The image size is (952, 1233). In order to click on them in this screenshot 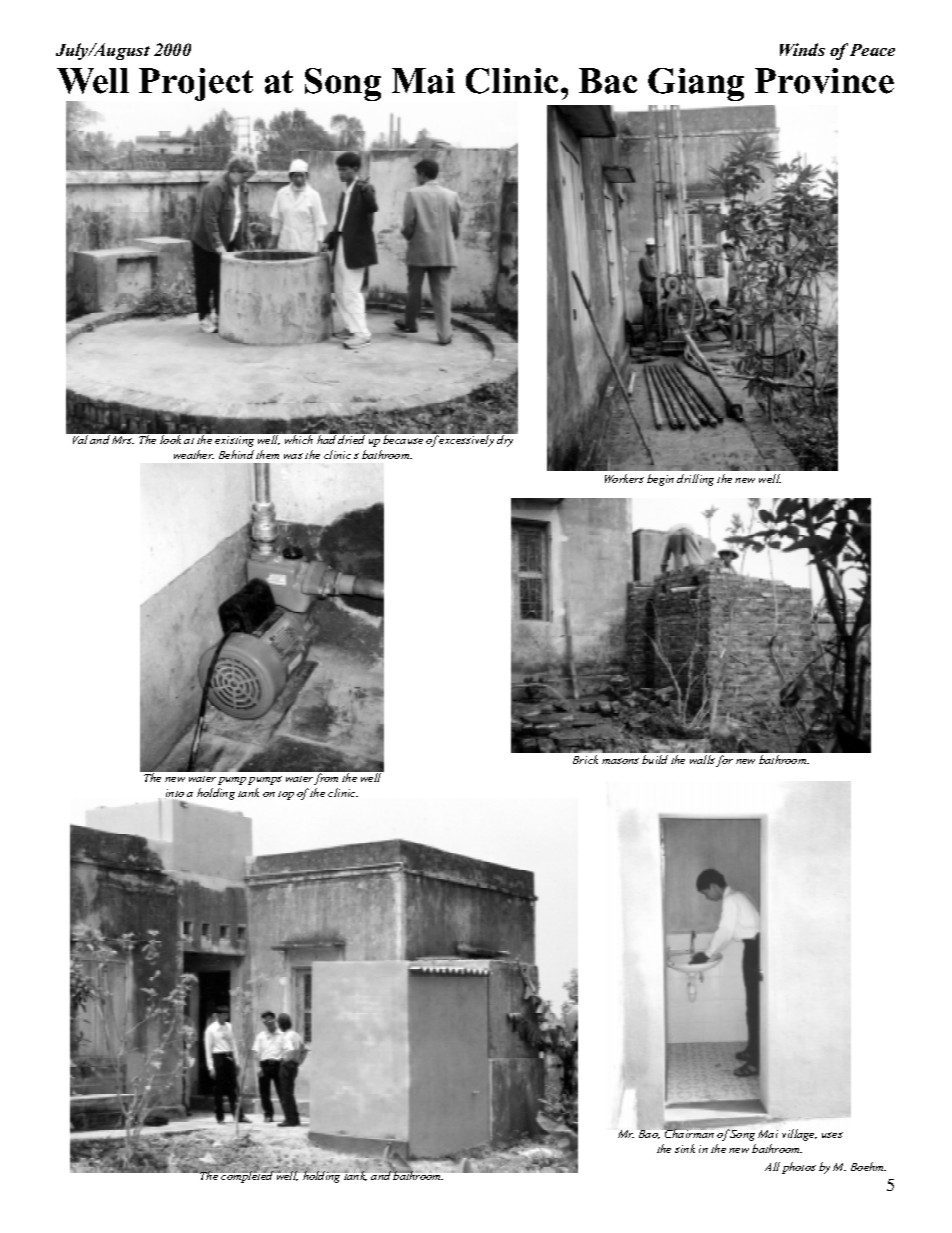, I will do `click(267, 454)`.
